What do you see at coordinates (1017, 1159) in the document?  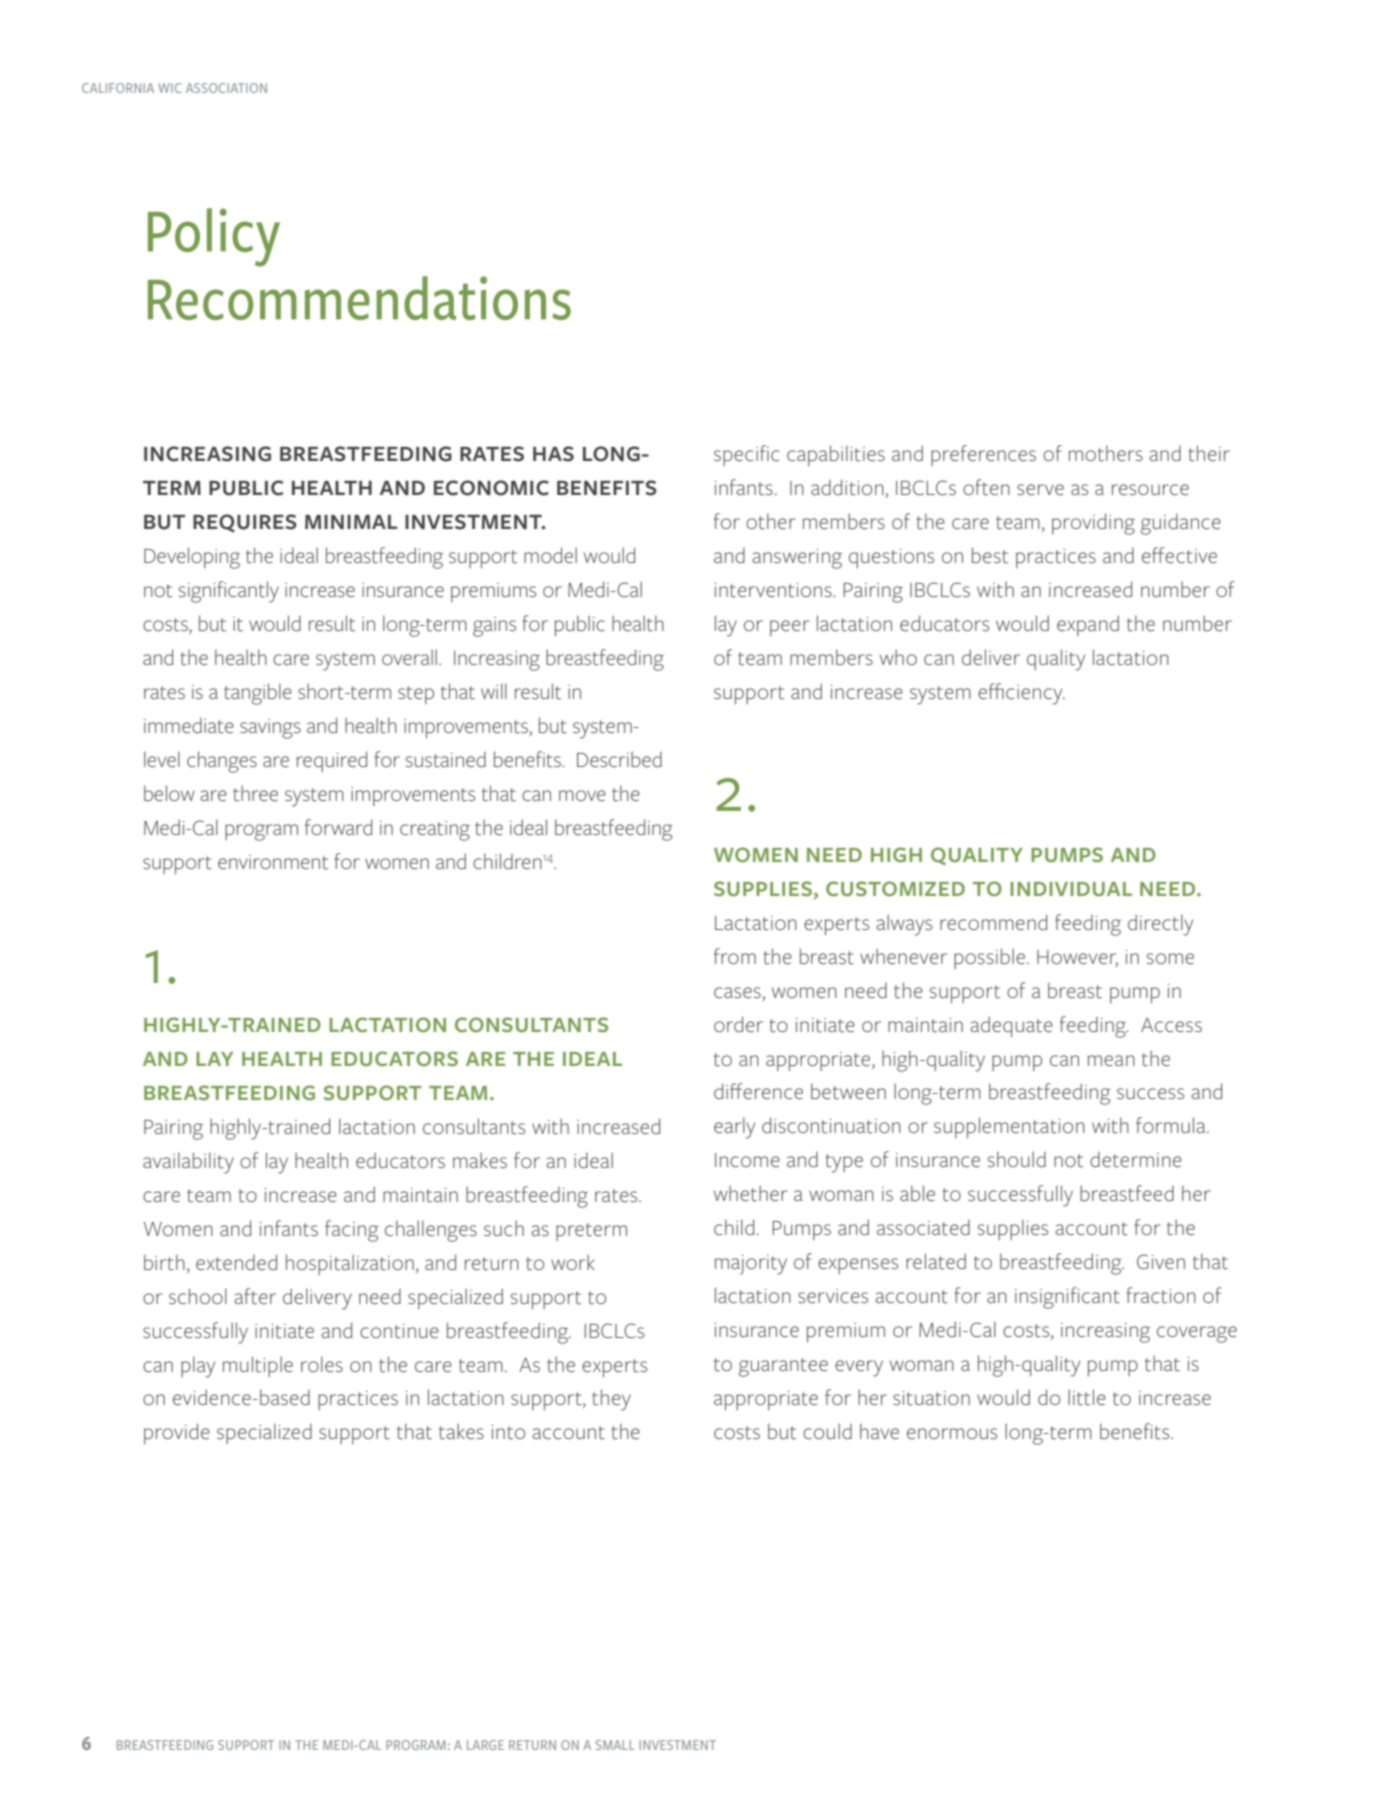 I see `should` at bounding box center [1017, 1159].
